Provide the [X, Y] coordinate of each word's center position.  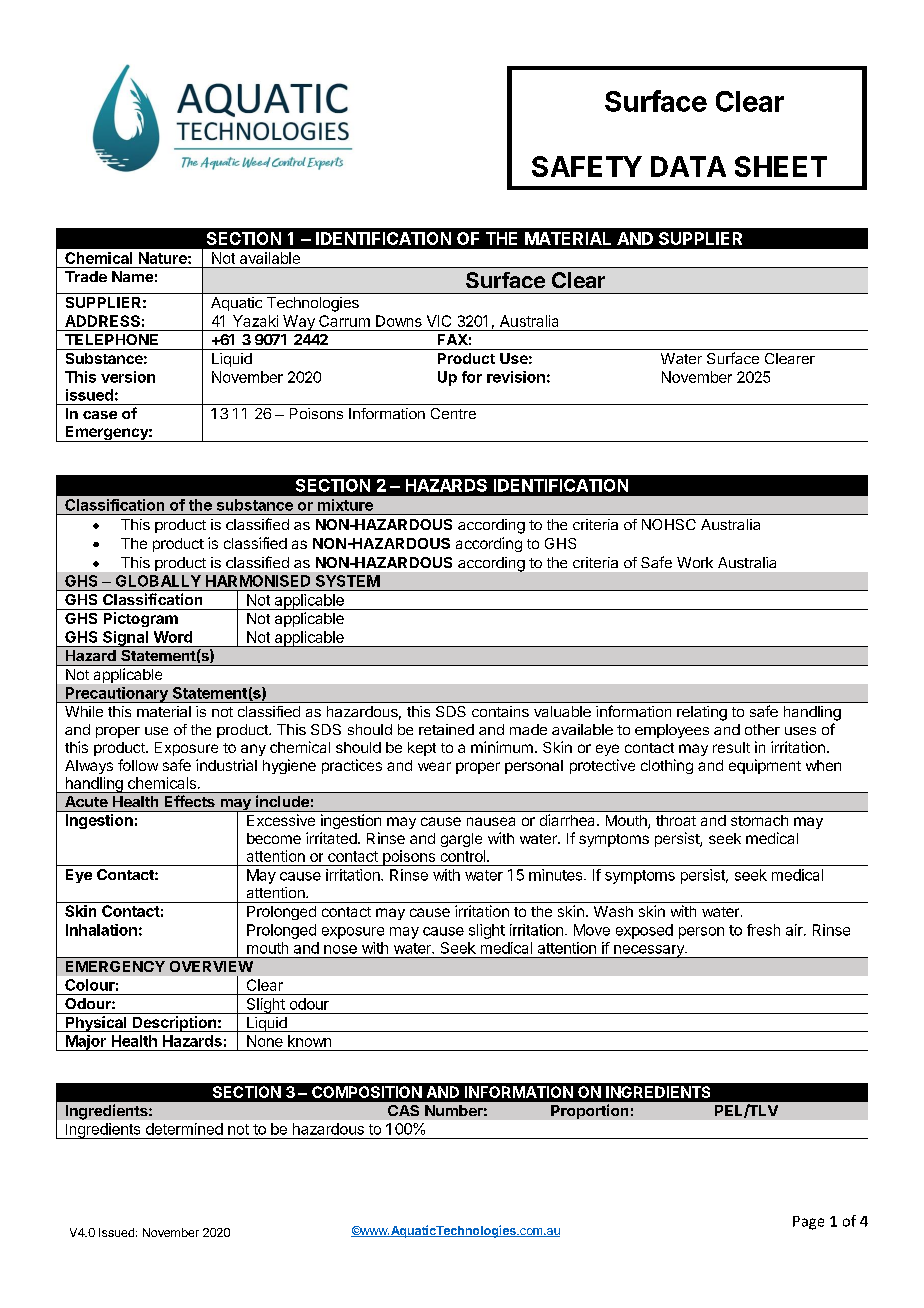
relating [702, 713]
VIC [439, 321]
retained [446, 729]
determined [184, 1129]
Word [173, 637]
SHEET [781, 166]
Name [132, 276]
